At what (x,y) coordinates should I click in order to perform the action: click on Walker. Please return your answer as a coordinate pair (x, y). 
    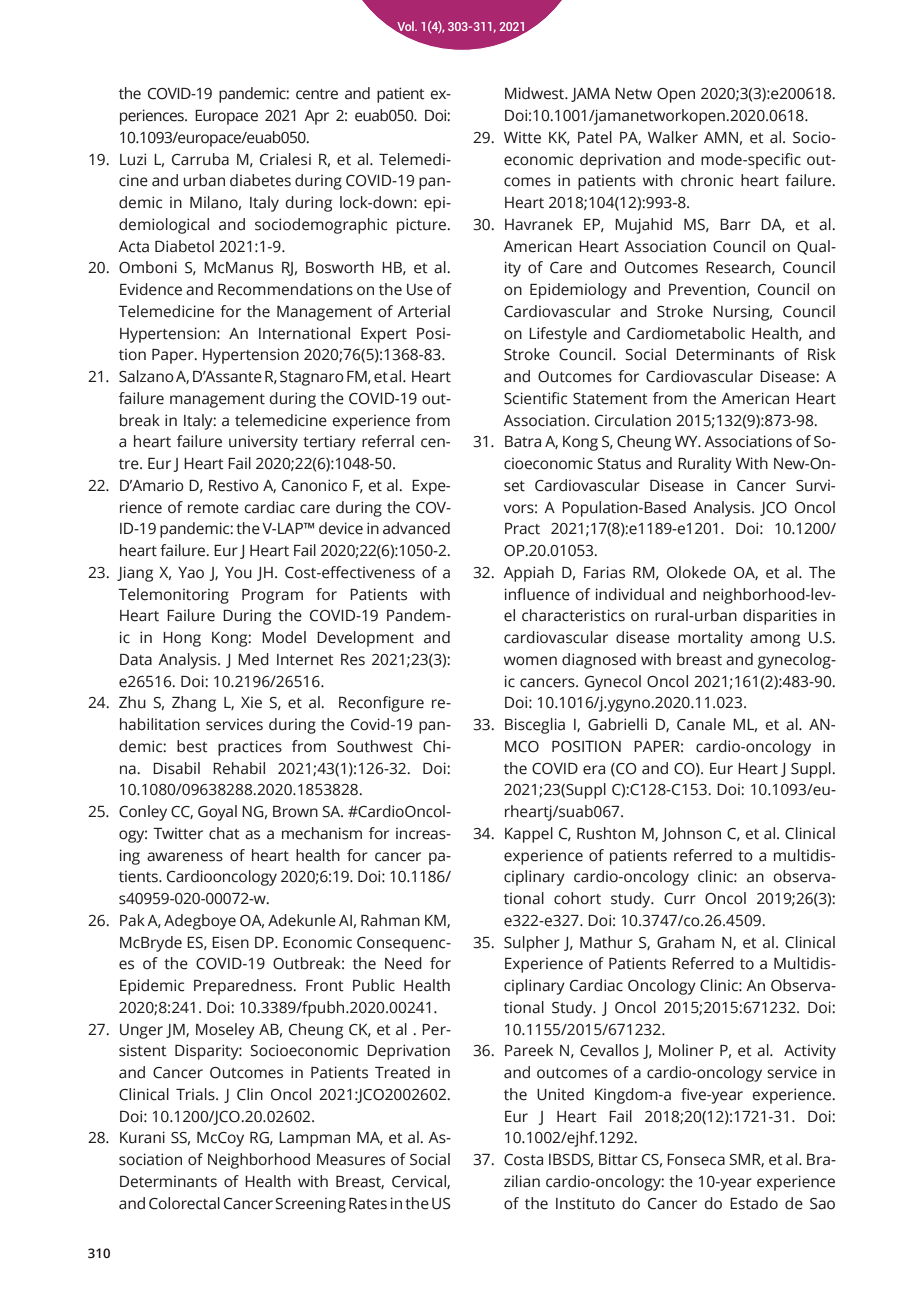
    Looking at the image, I should click on (673, 137).
